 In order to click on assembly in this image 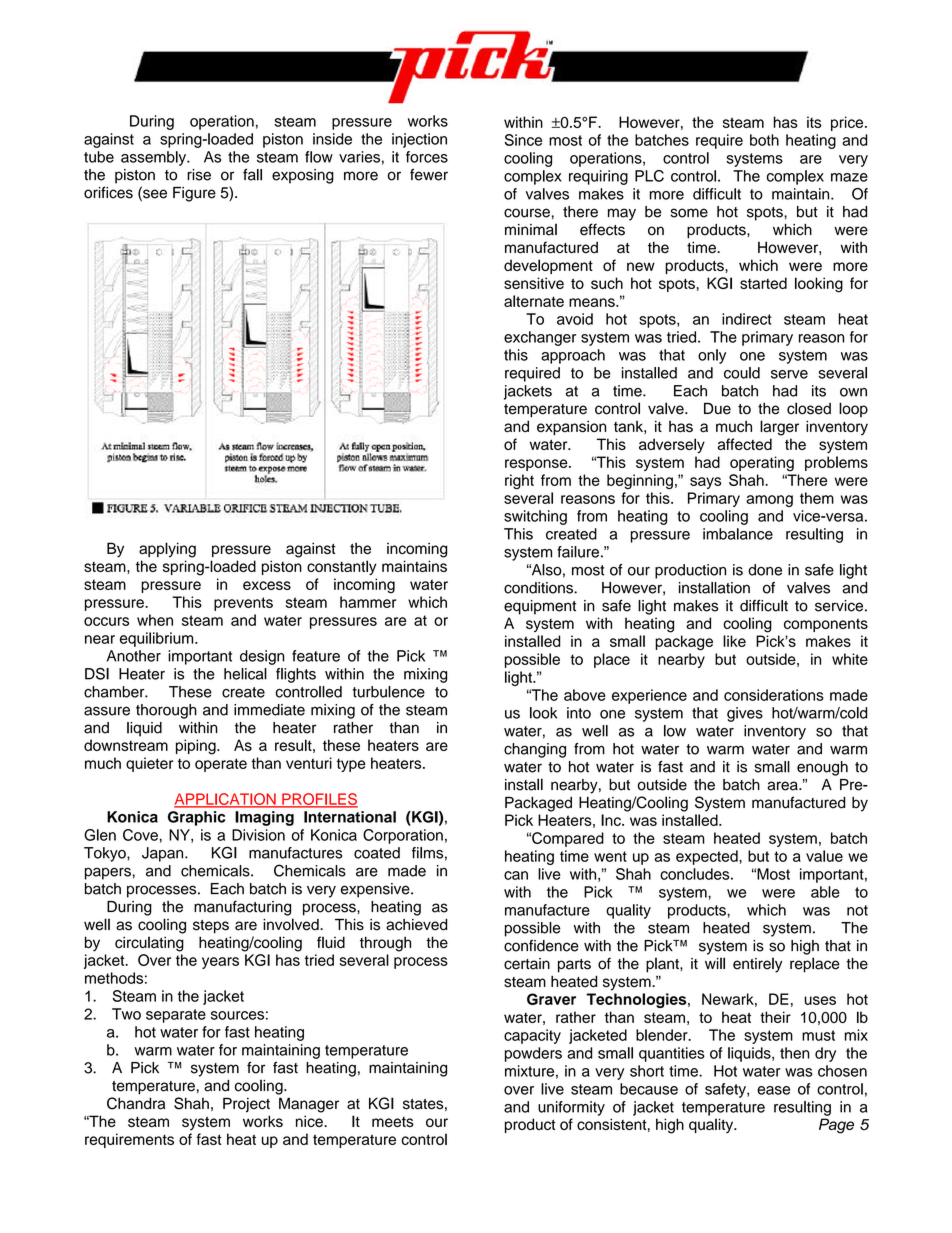, I will do `click(154, 158)`.
